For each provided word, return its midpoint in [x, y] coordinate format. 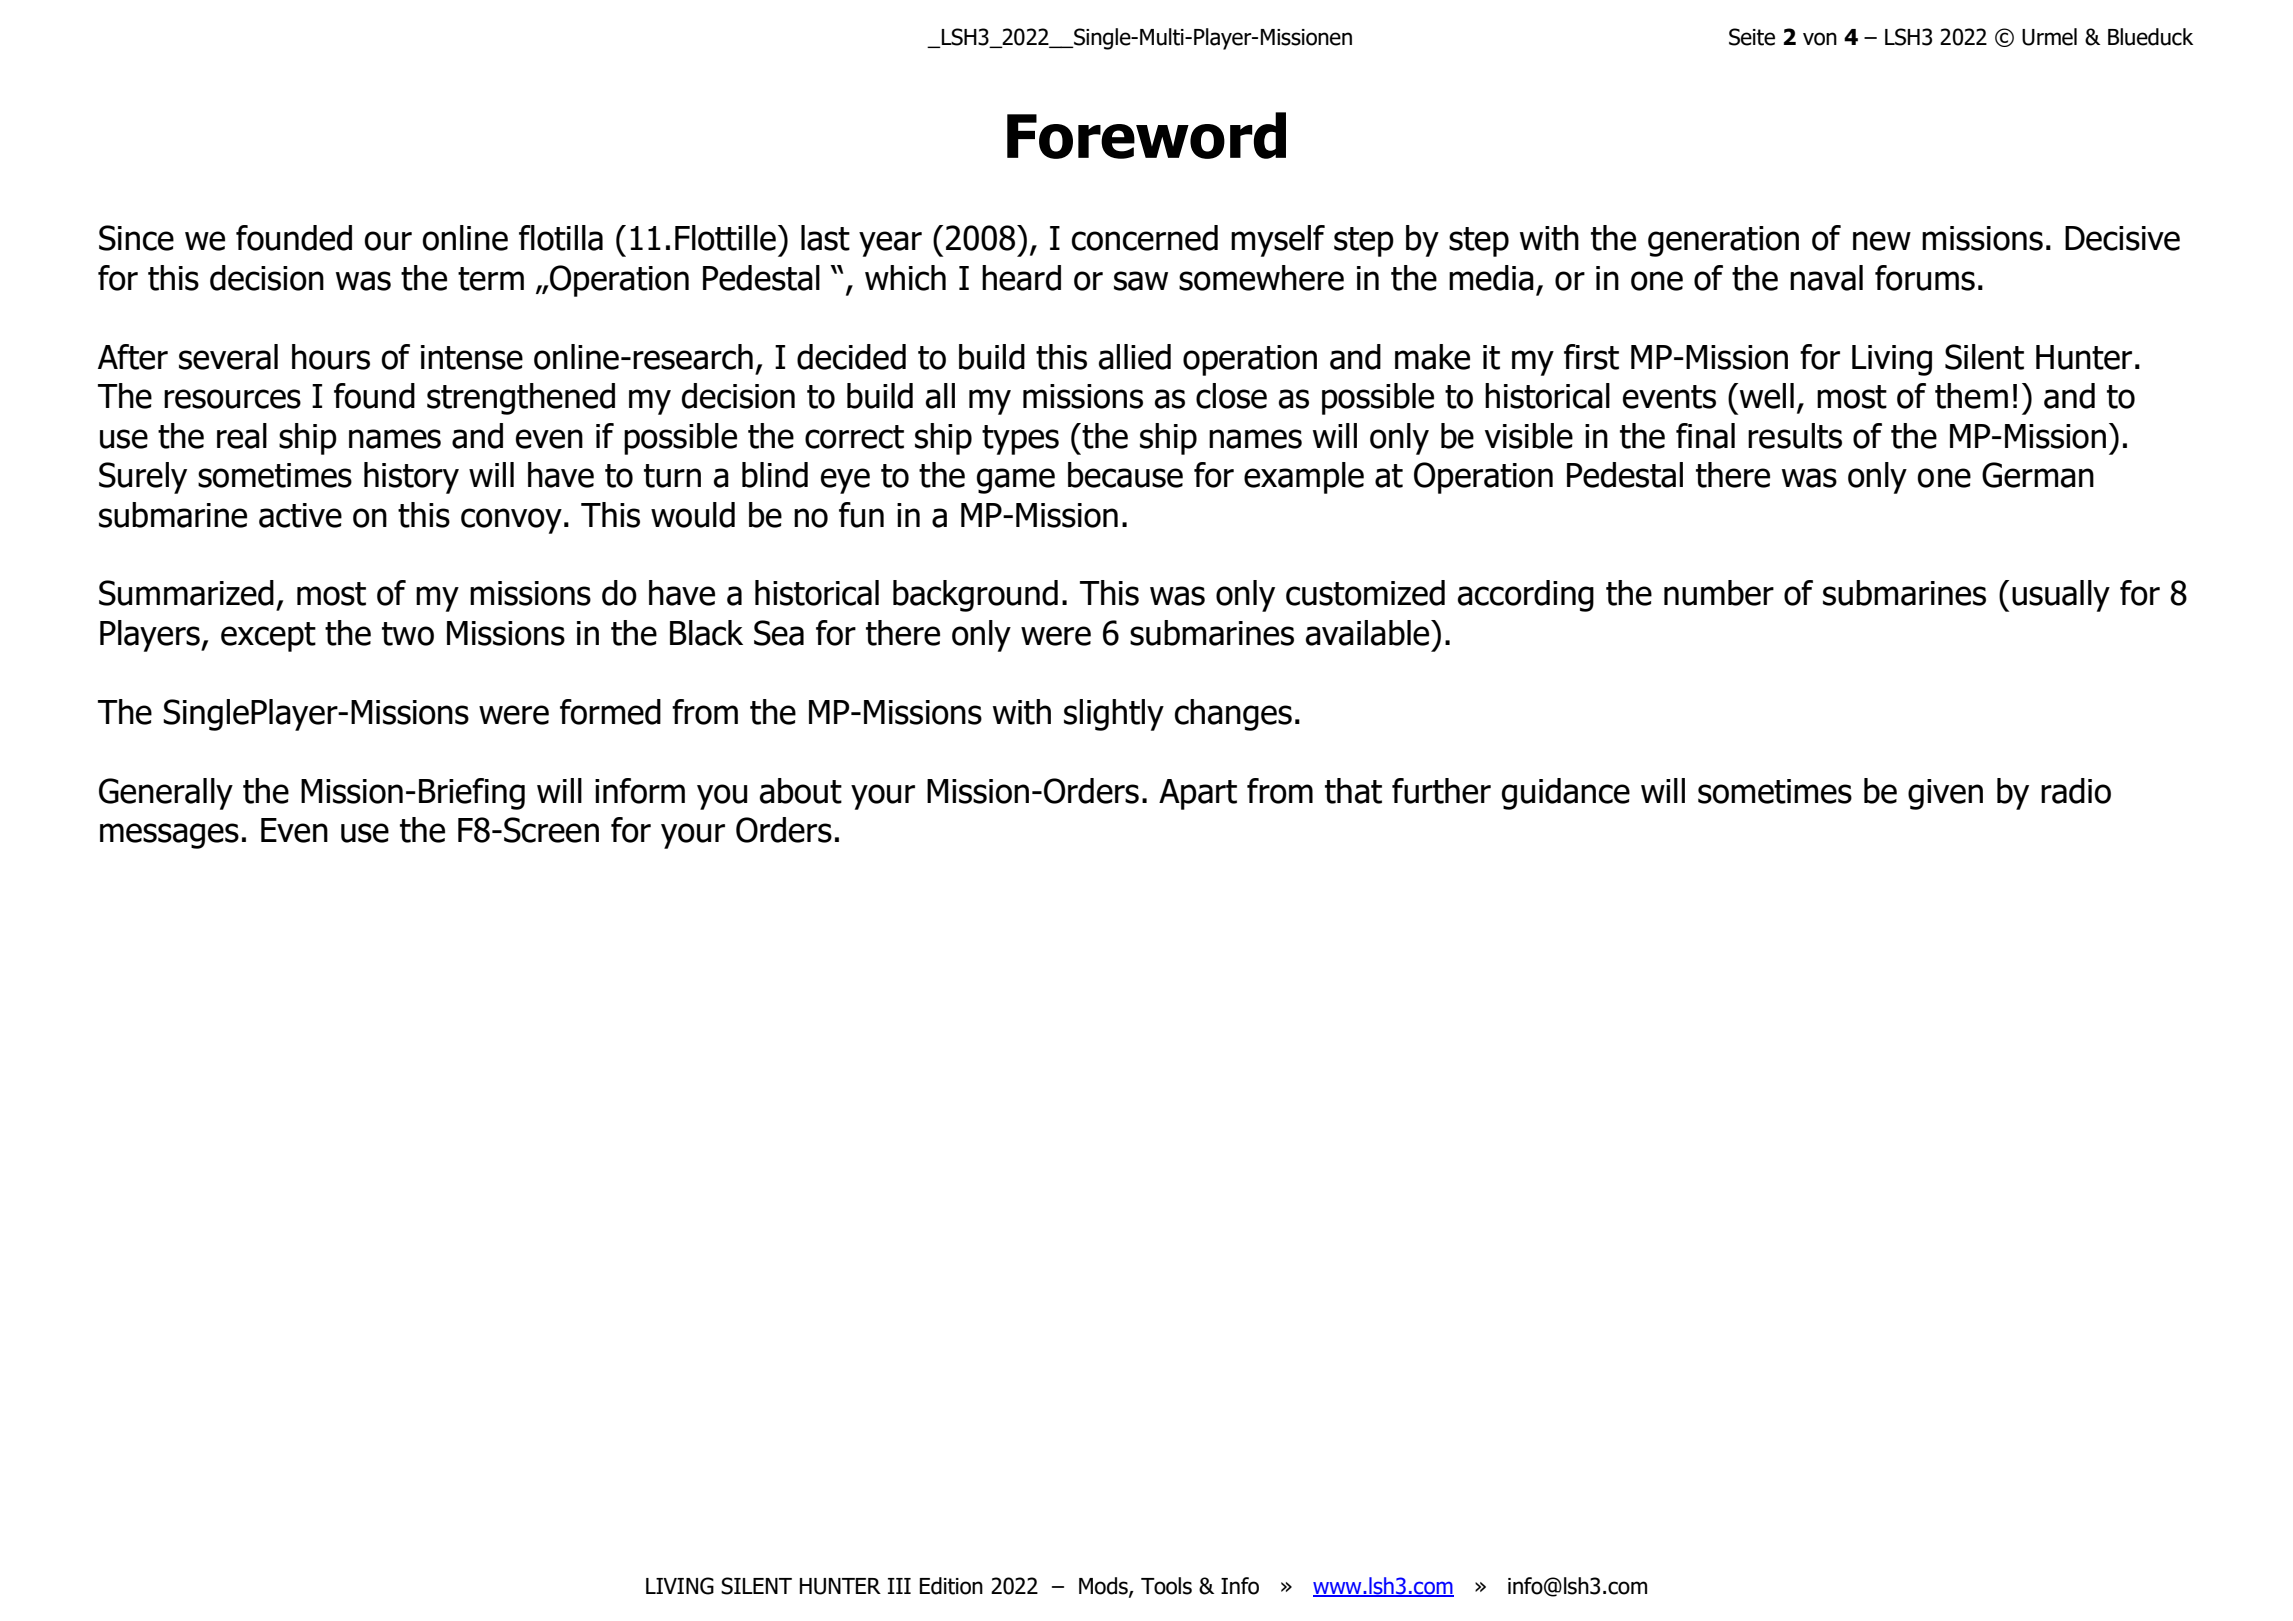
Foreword [1146, 135]
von [1820, 39]
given [1945, 794]
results [1795, 436]
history [411, 478]
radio [2076, 791]
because [1125, 475]
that [1353, 791]
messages [169, 836]
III [899, 1586]
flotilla [561, 238]
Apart [1198, 794]
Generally [166, 794]
